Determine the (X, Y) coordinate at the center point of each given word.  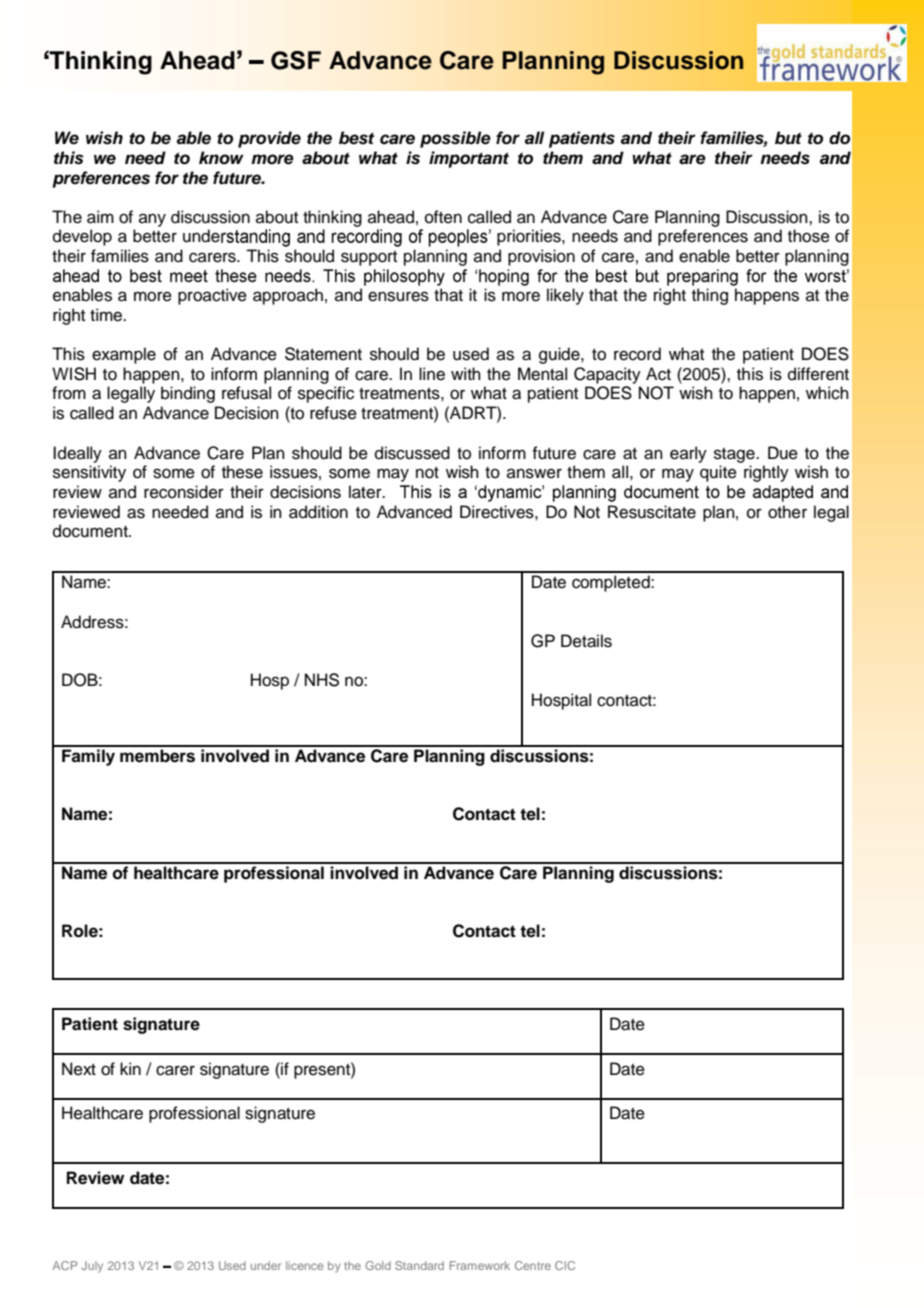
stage (735, 455)
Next (79, 1069)
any (152, 220)
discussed (412, 453)
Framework (480, 1265)
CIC (565, 1265)
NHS (322, 680)
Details (586, 641)
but (788, 138)
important (469, 159)
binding (188, 394)
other (787, 512)
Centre (533, 1265)
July (92, 1267)
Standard (419, 1265)
